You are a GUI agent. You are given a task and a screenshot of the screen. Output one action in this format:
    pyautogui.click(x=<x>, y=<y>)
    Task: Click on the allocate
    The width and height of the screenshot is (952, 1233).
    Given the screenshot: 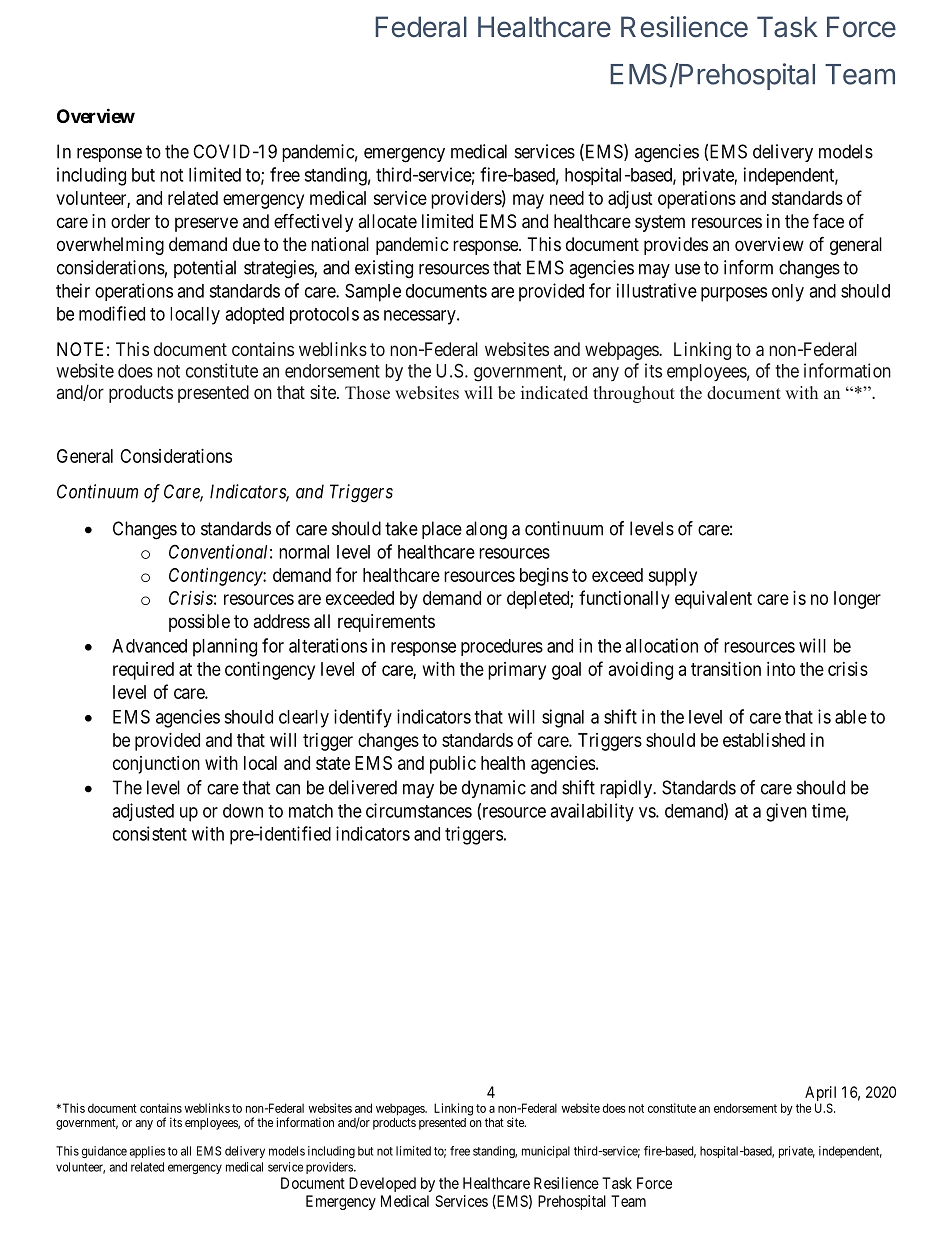 What is the action you would take?
    pyautogui.click(x=387, y=221)
